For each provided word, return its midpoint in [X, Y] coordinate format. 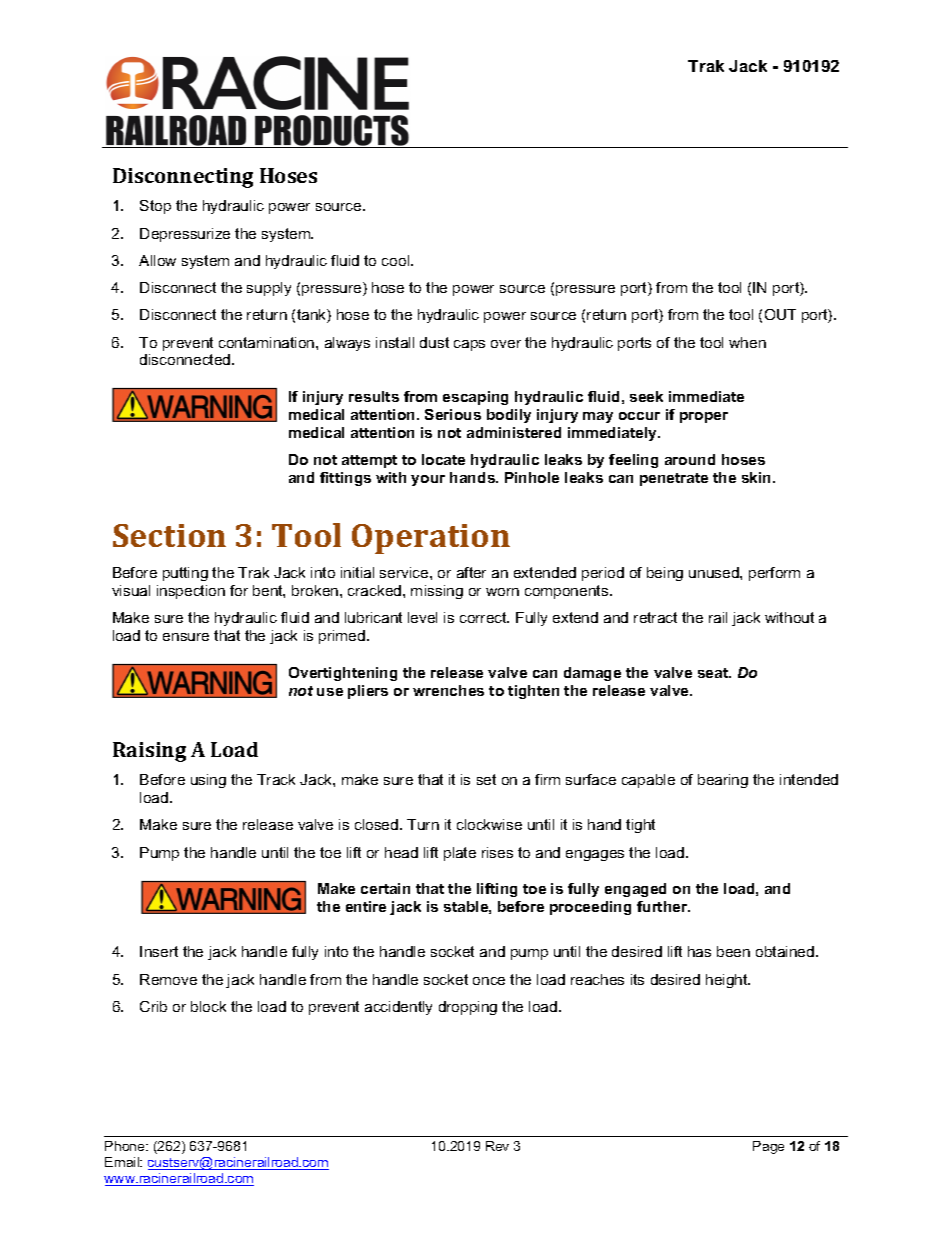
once [489, 981]
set [486, 779]
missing [437, 592]
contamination [268, 342]
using [208, 781]
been [733, 951]
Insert [159, 951]
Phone [126, 1146]
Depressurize [185, 235]
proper [704, 417]
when [747, 342]
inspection [191, 592]
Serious [453, 414]
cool [397, 260]
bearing [723, 781]
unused [715, 572]
